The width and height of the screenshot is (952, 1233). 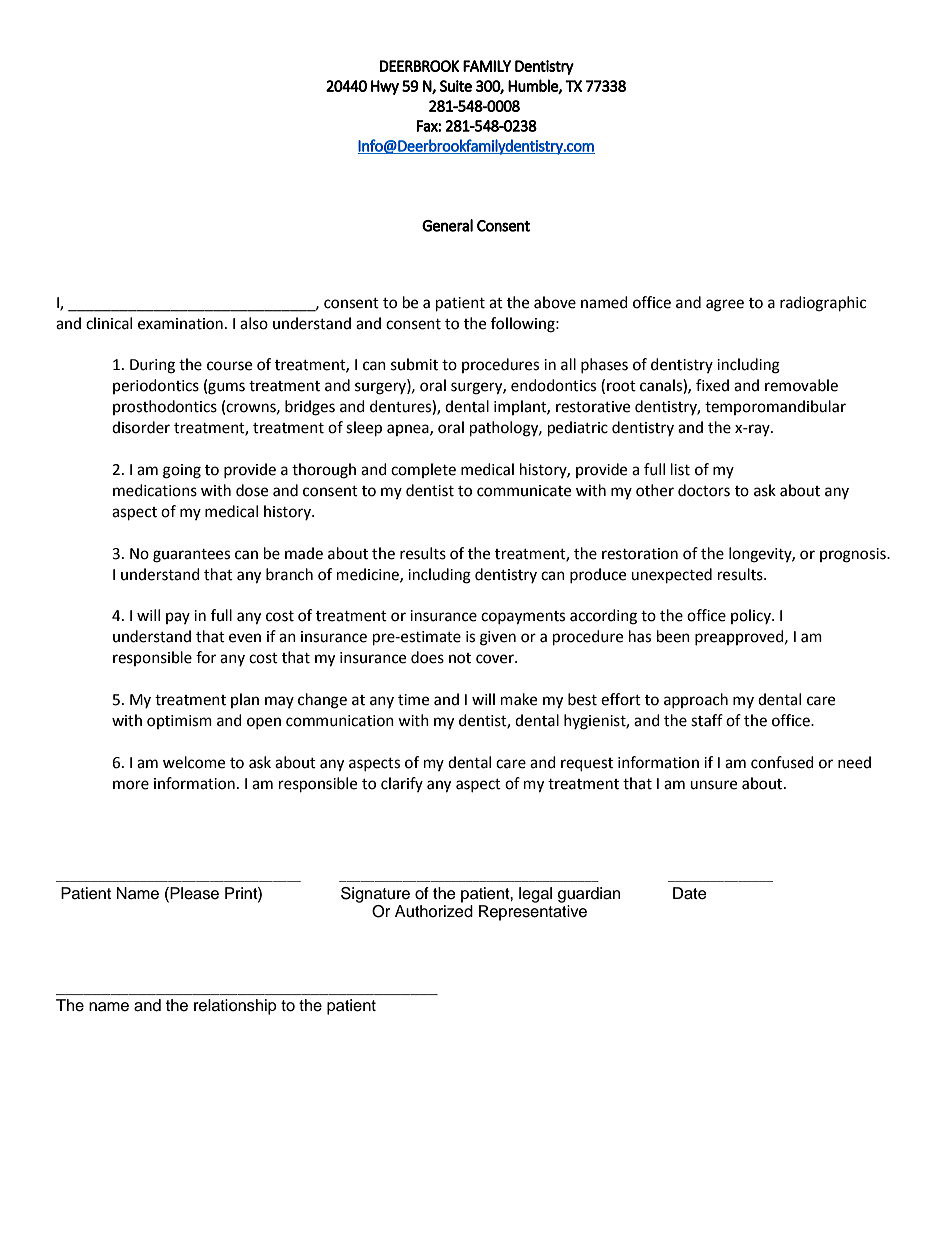 I want to click on agree, so click(x=725, y=305).
